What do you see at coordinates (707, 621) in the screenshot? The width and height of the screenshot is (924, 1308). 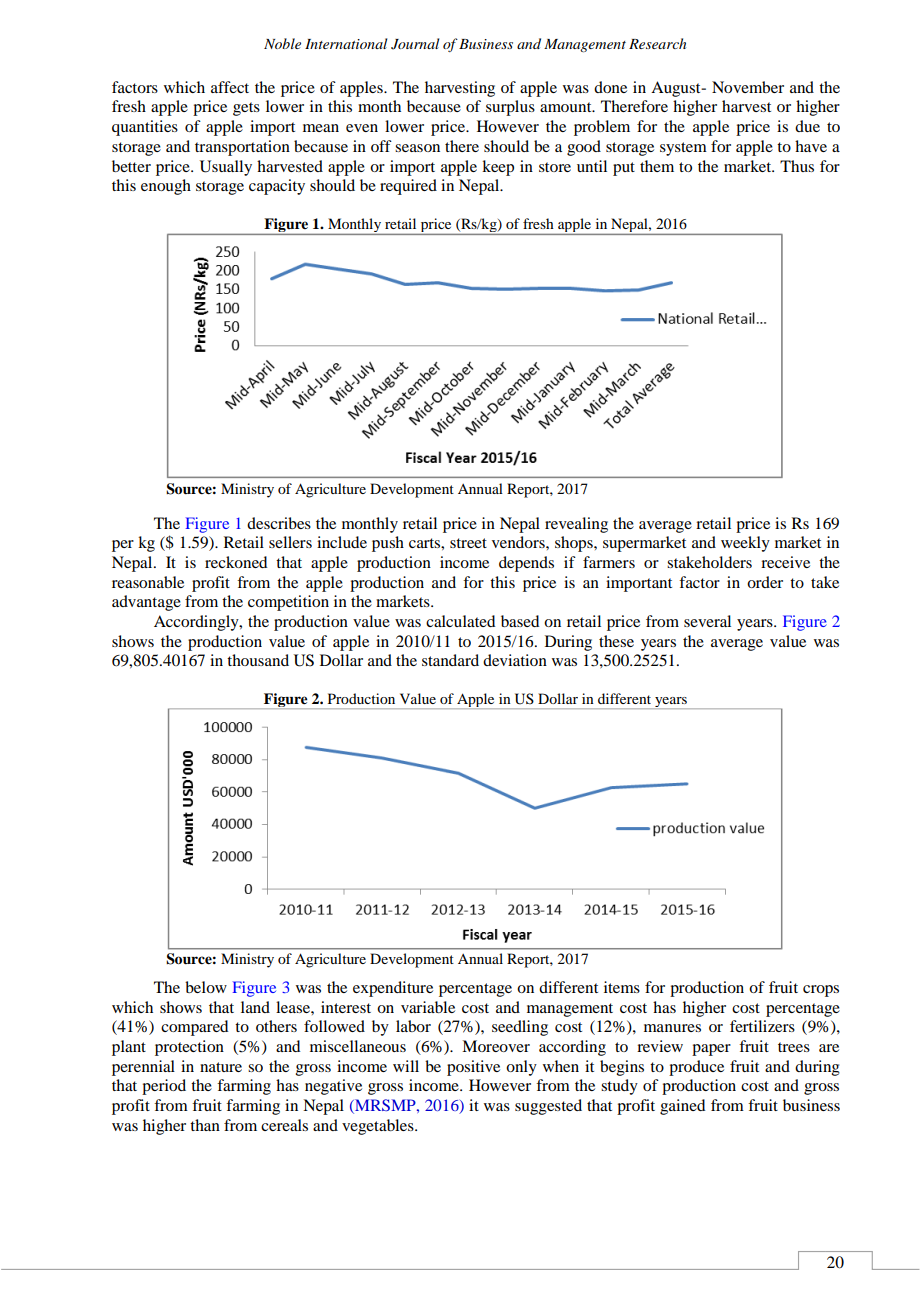 I see `several` at bounding box center [707, 621].
